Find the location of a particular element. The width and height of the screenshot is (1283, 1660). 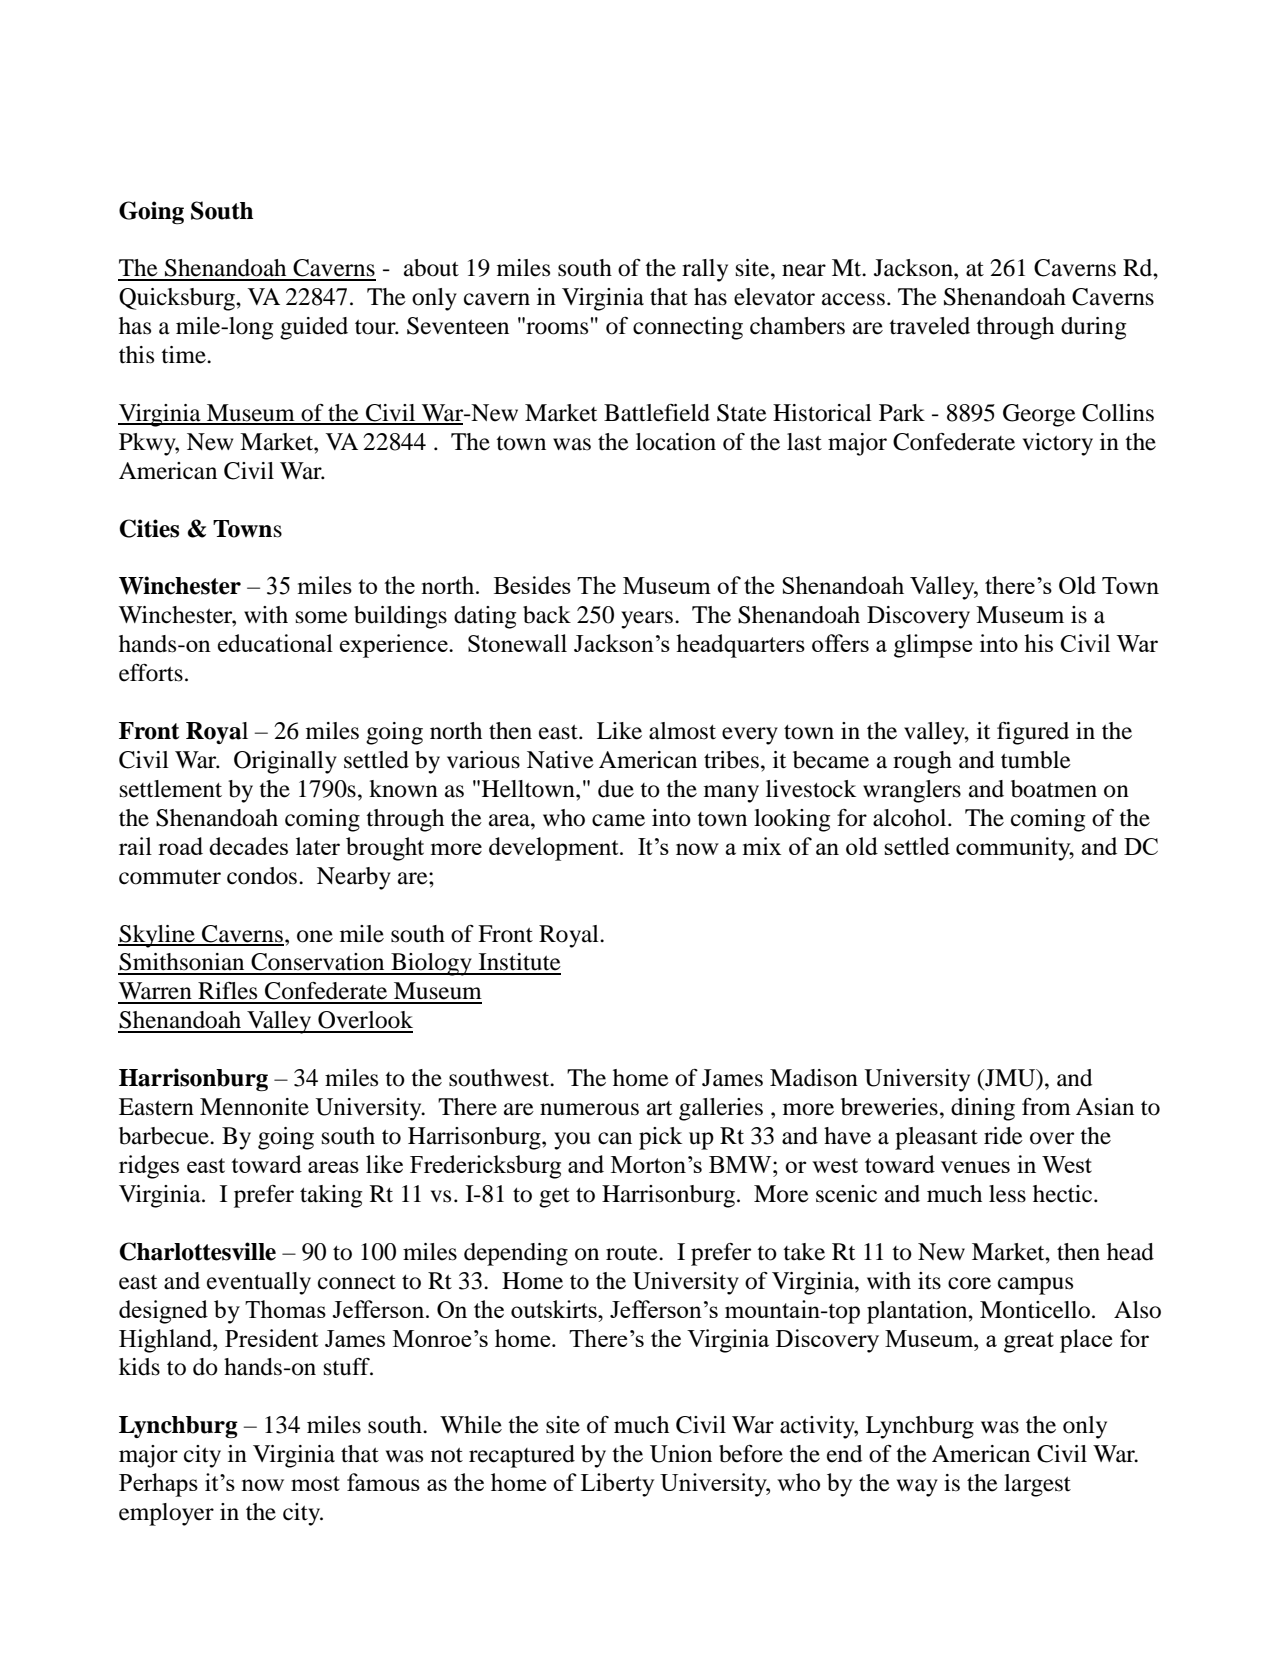

glimpse is located at coordinates (933, 646).
